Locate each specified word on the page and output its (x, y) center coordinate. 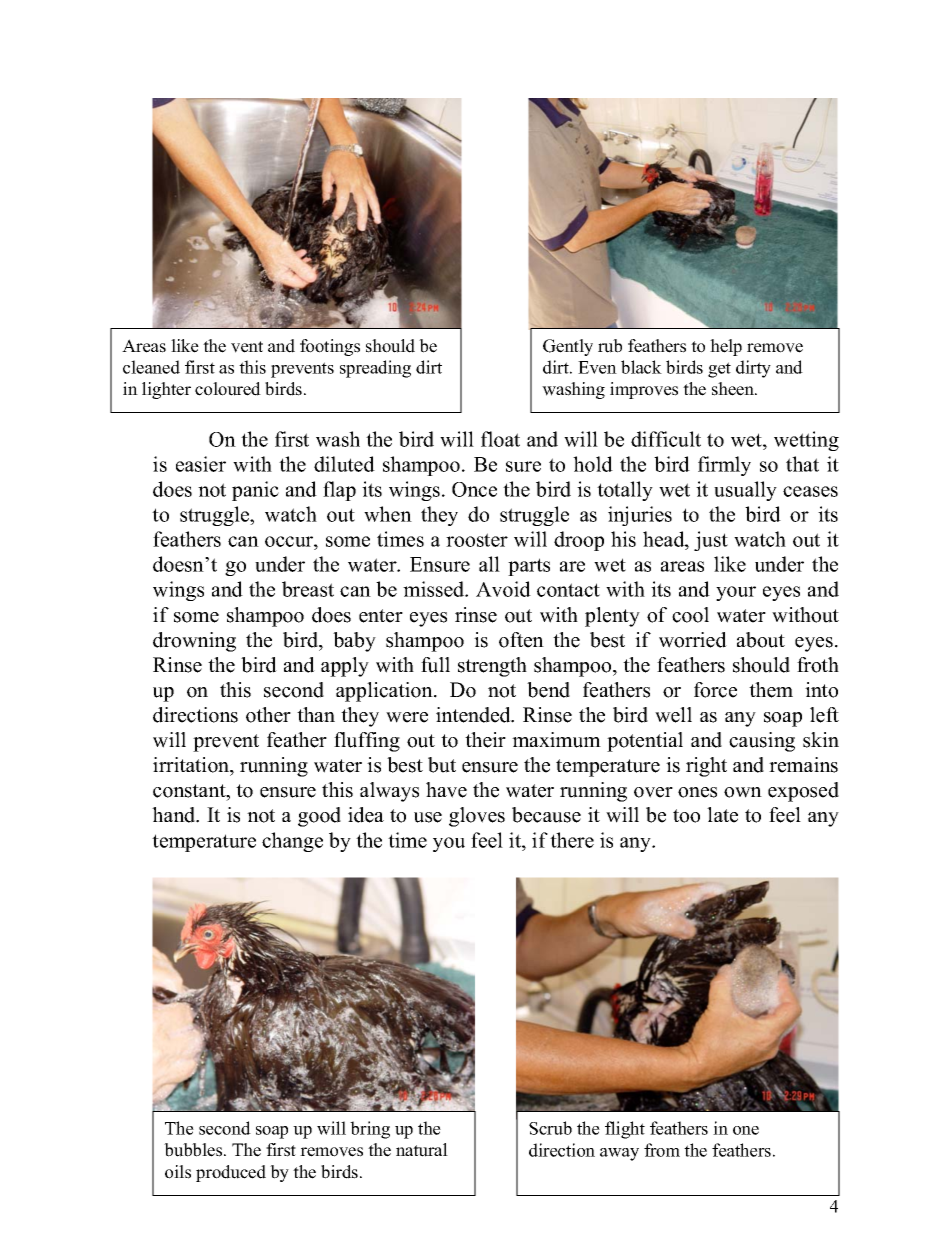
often (521, 640)
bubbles (194, 1150)
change (292, 842)
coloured (228, 389)
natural (422, 1150)
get (719, 370)
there (572, 840)
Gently (568, 347)
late (722, 815)
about (761, 640)
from (662, 1150)
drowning (194, 642)
